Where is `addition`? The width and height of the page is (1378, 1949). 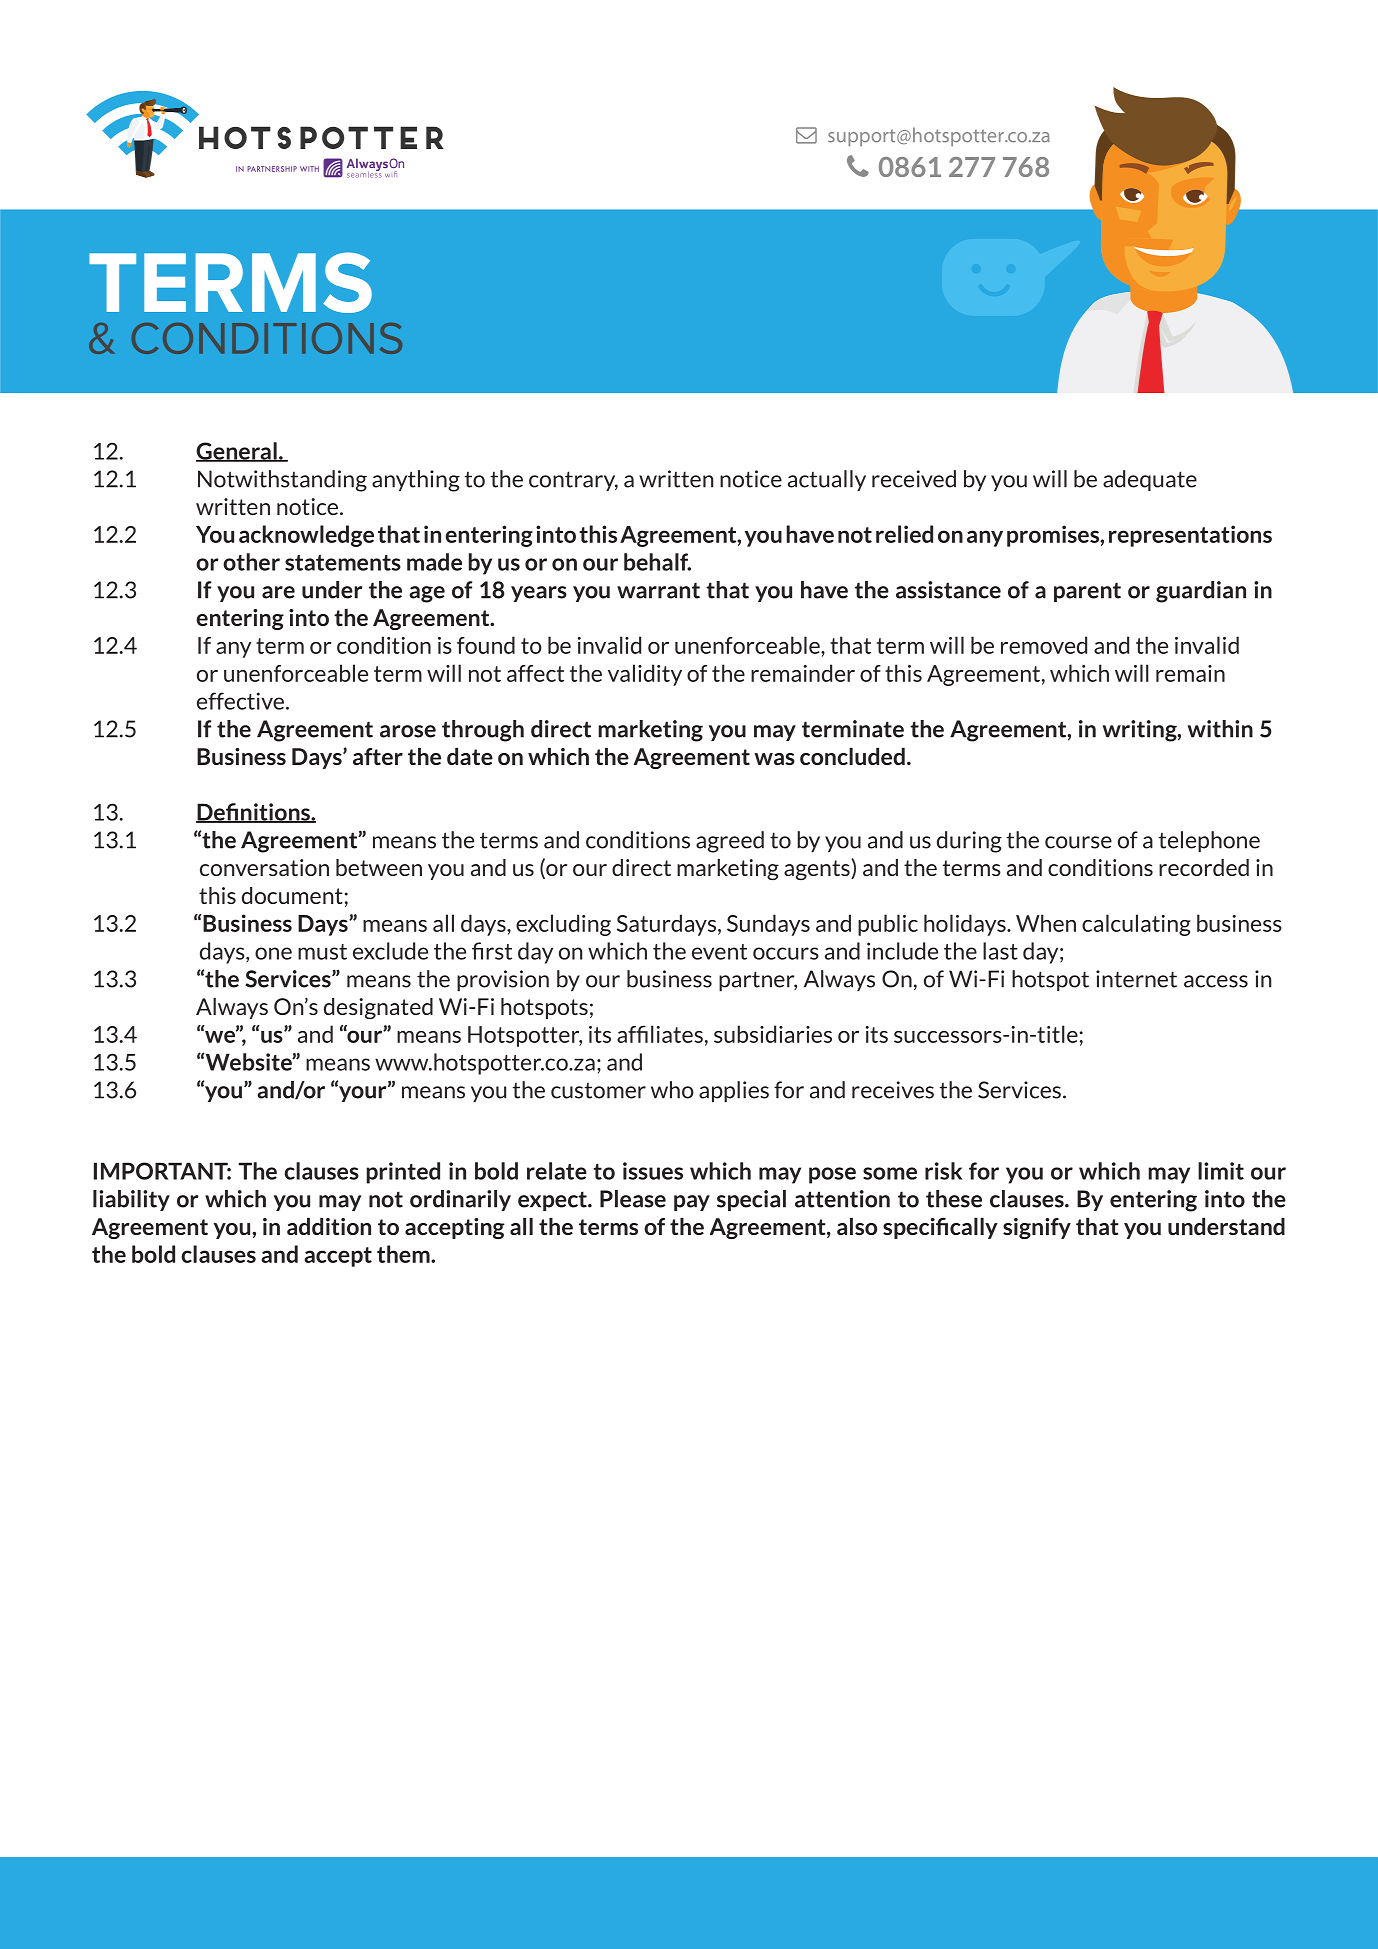 addition is located at coordinates (329, 1226).
